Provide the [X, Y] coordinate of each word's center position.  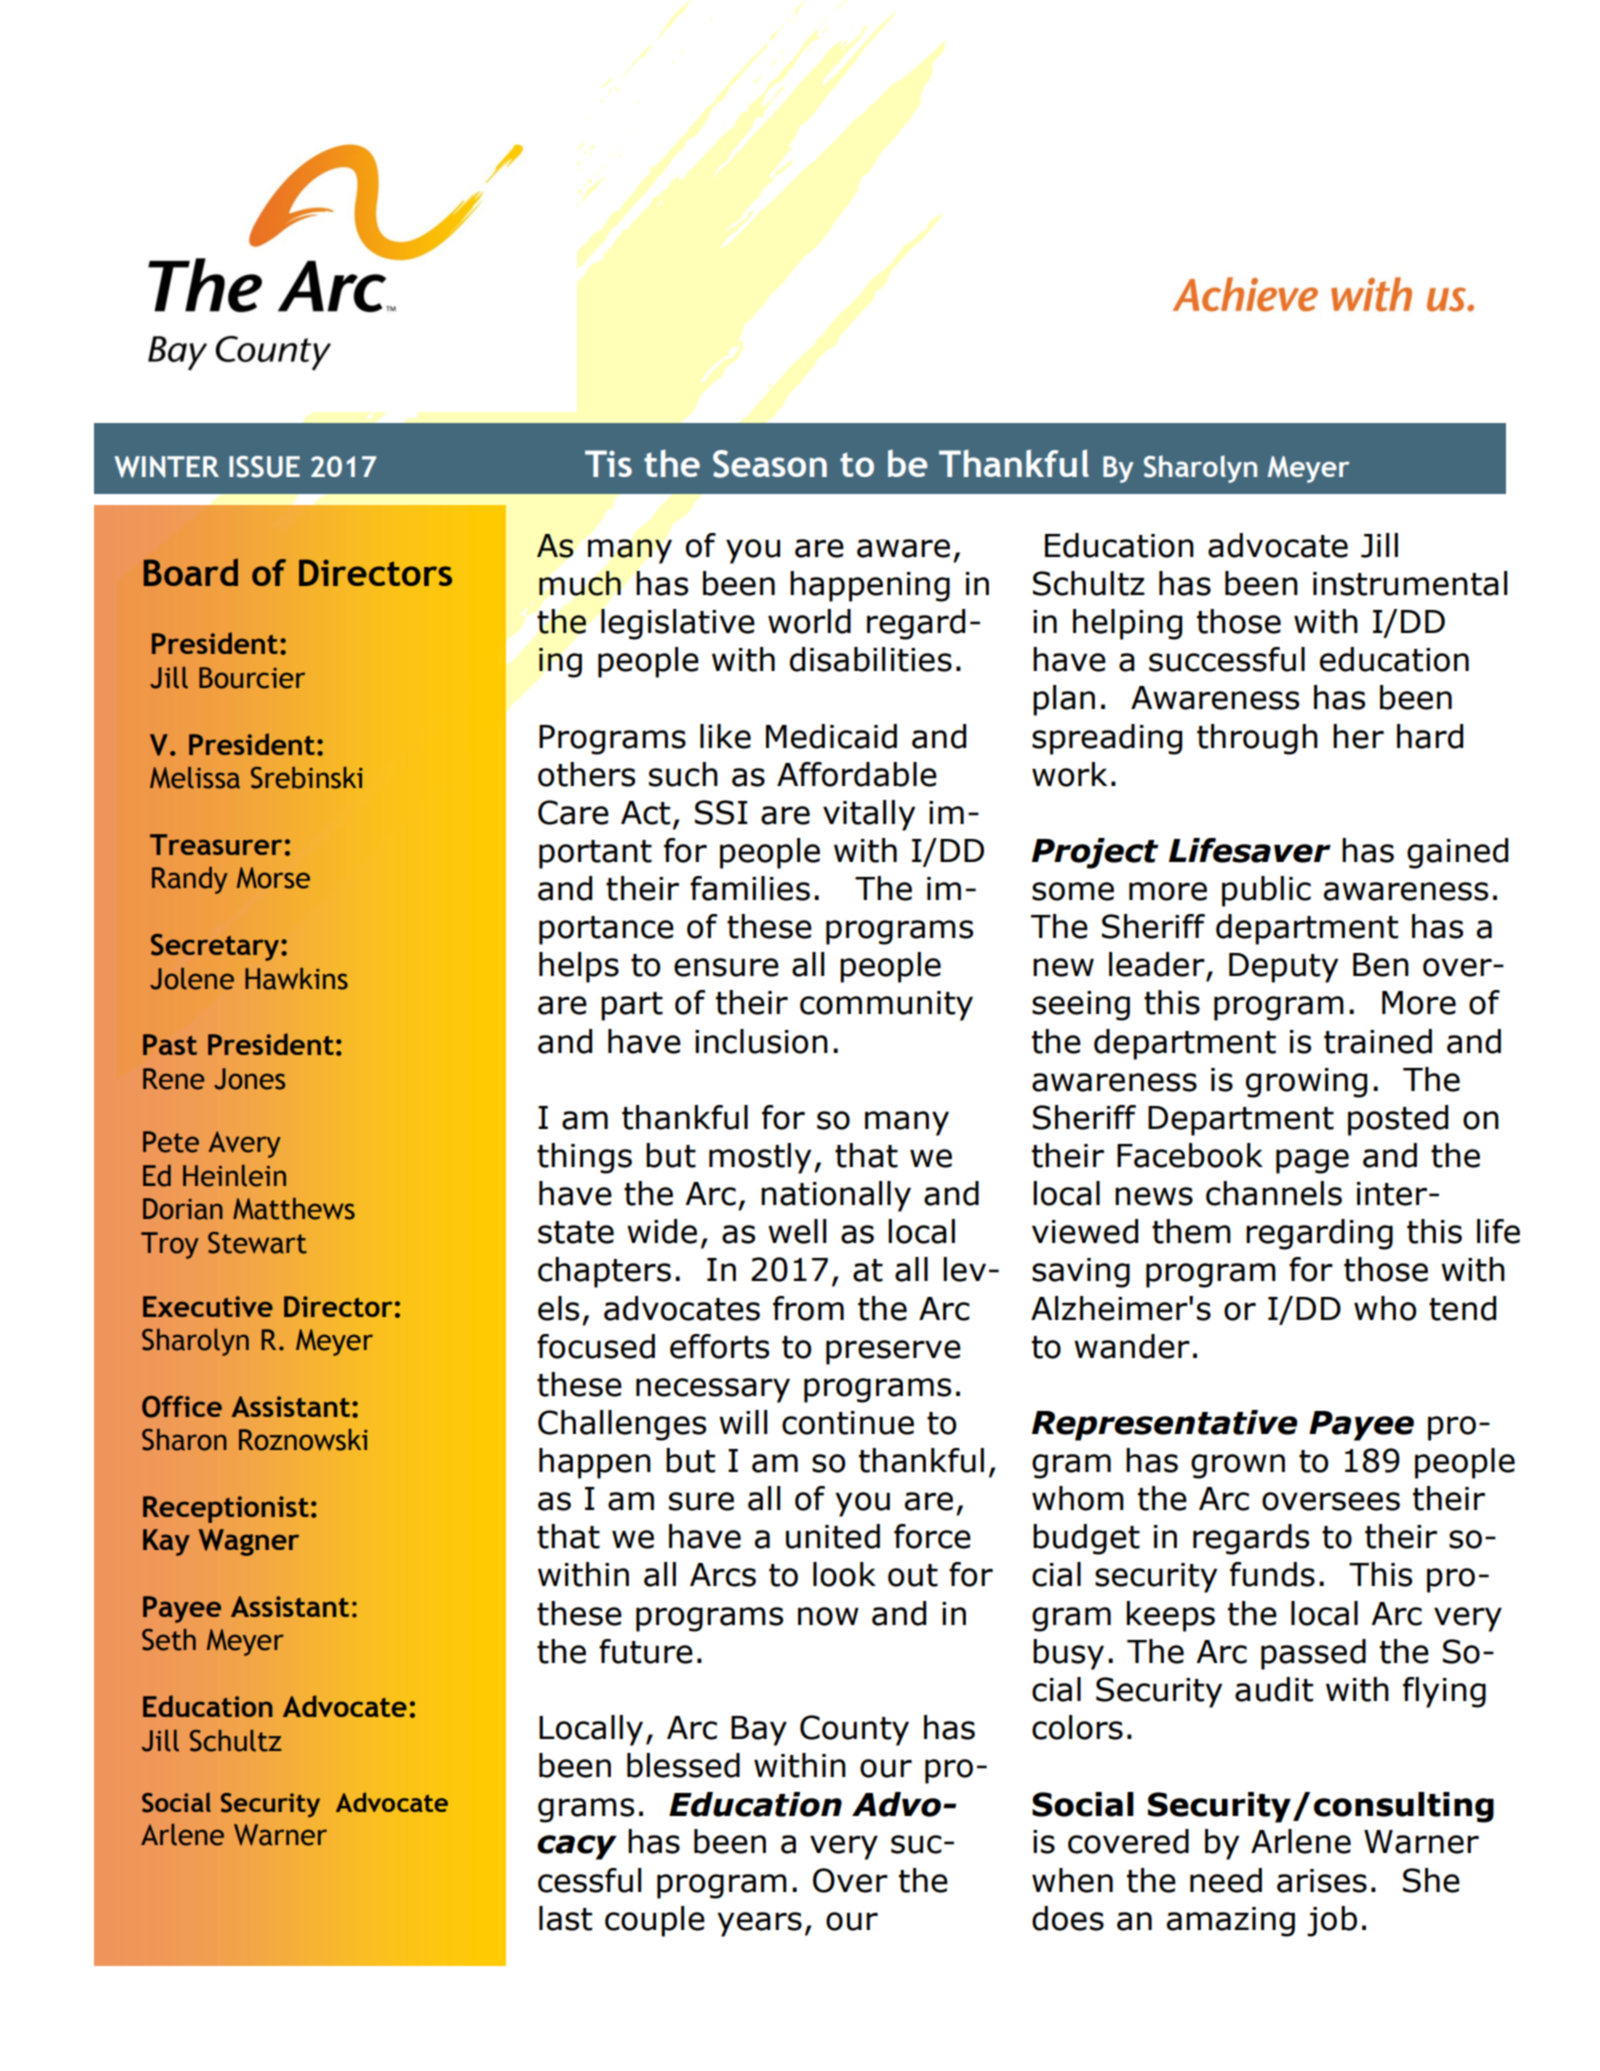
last [565, 1918]
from [808, 1308]
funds [1272, 1574]
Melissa [195, 778]
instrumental [1410, 583]
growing [1306, 1083]
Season [770, 464]
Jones [249, 1079]
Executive [208, 1306]
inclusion [761, 1041]
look [844, 1574]
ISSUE [264, 467]
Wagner [249, 1542]
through [1257, 739]
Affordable [857, 774]
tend [1462, 1308]
